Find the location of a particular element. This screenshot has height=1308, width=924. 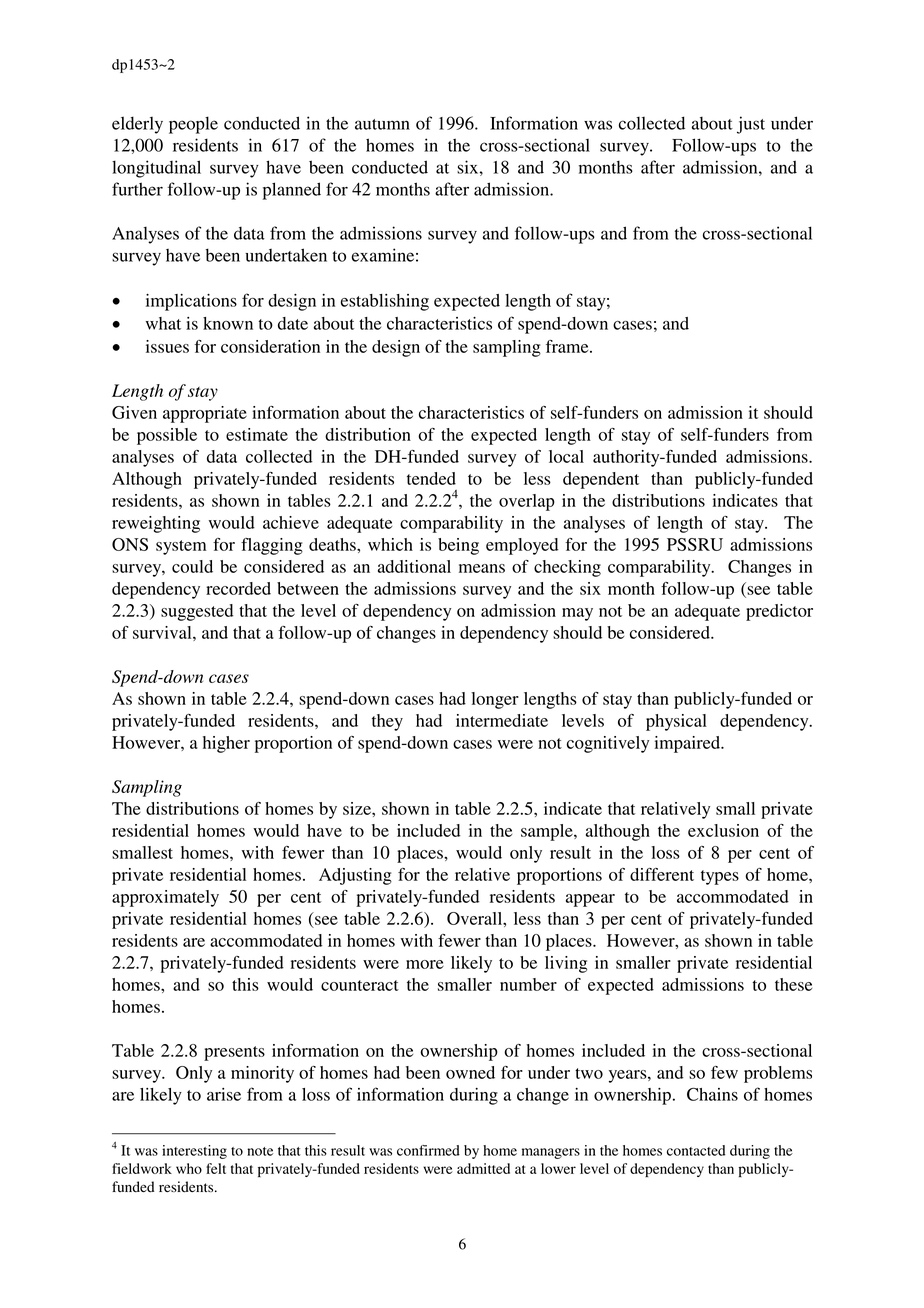

predictor is located at coordinates (779, 612).
